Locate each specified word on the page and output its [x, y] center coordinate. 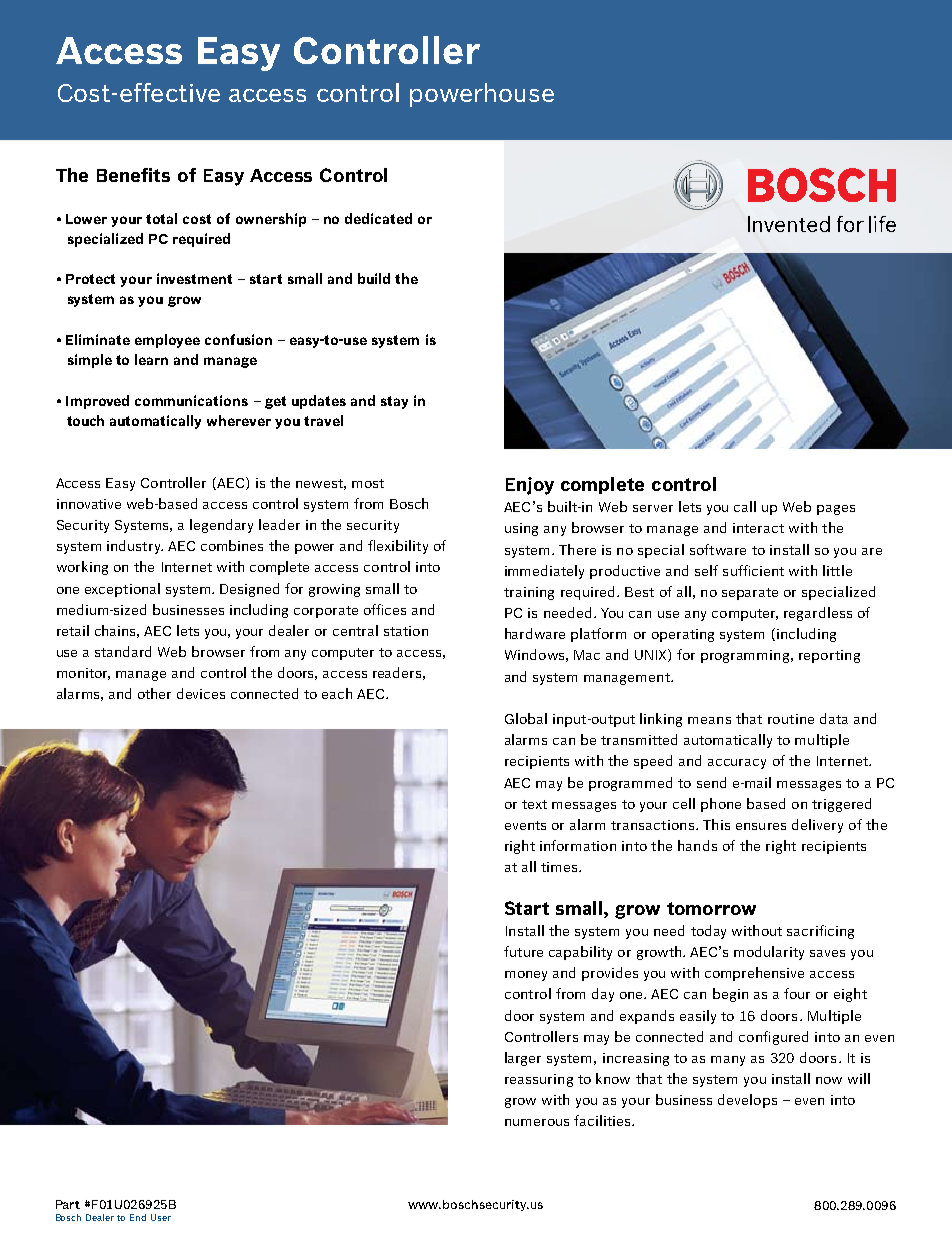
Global [526, 718]
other [154, 693]
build [374, 278]
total [161, 218]
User [161, 1217]
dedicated [378, 218]
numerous [537, 1122]
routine [791, 719]
